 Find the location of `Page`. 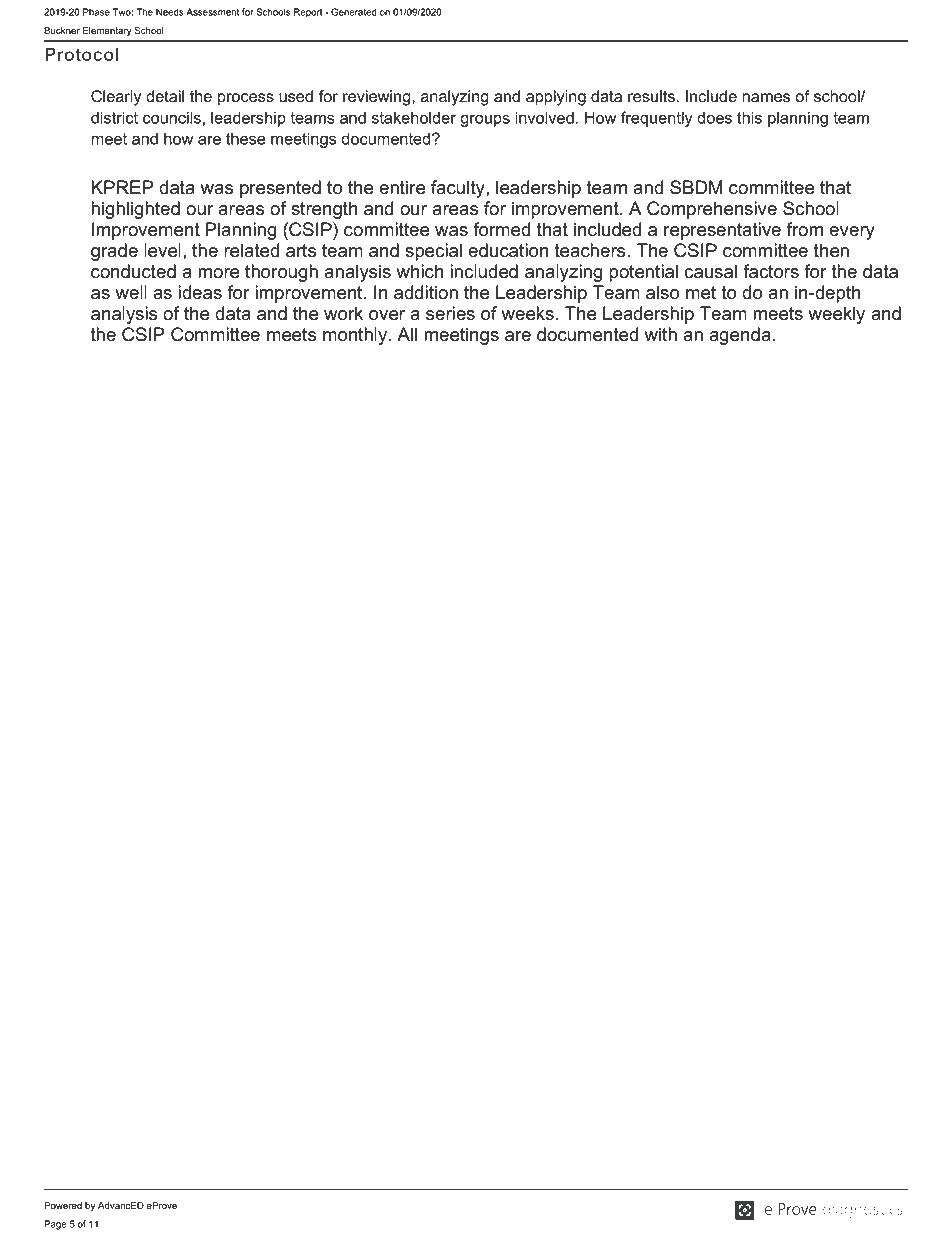

Page is located at coordinates (55, 1225).
